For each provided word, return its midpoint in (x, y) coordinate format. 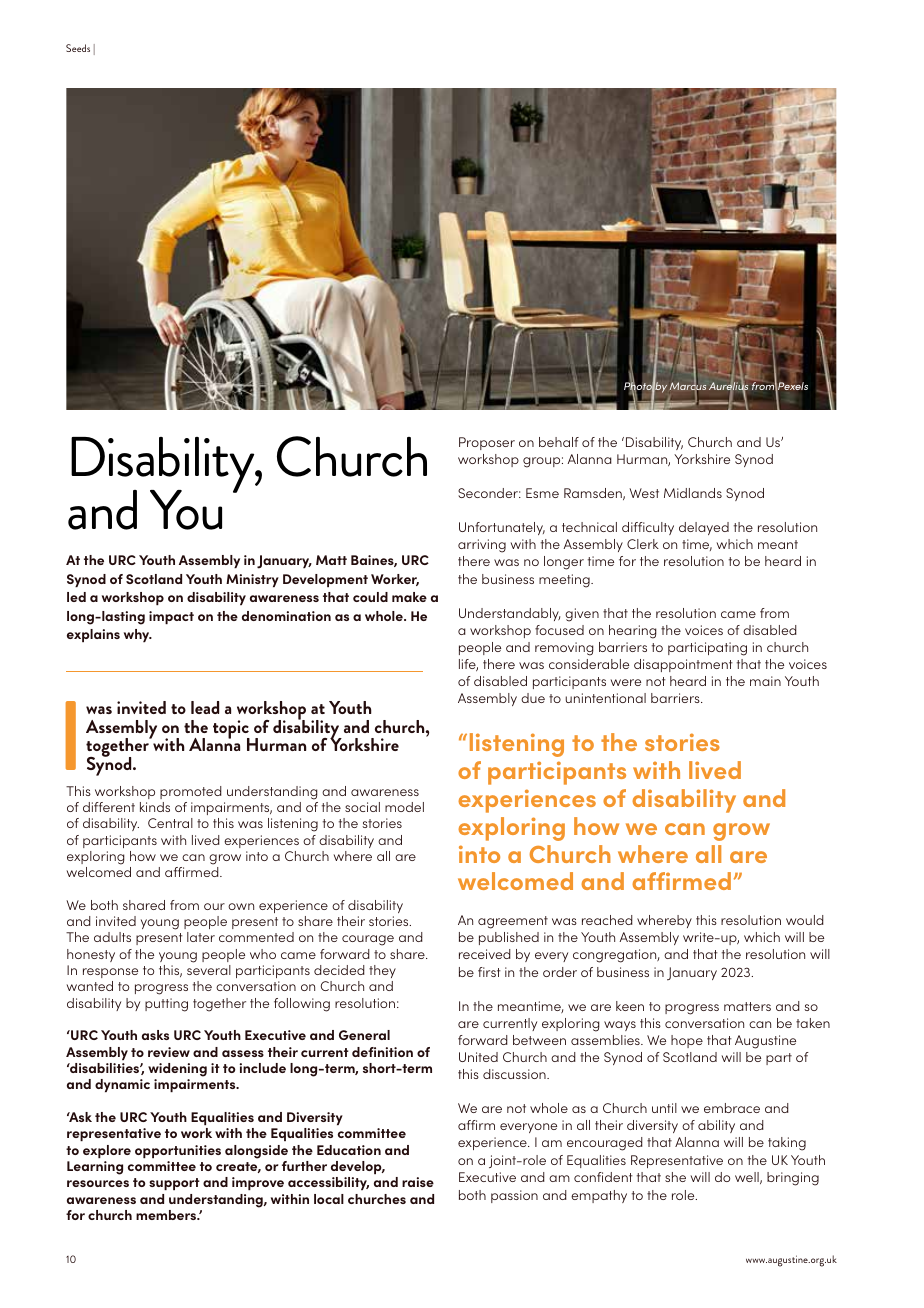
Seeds (78, 48)
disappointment (683, 665)
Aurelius (728, 386)
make (409, 597)
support (174, 1184)
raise (418, 1182)
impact (171, 617)
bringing (793, 1179)
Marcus (688, 387)
